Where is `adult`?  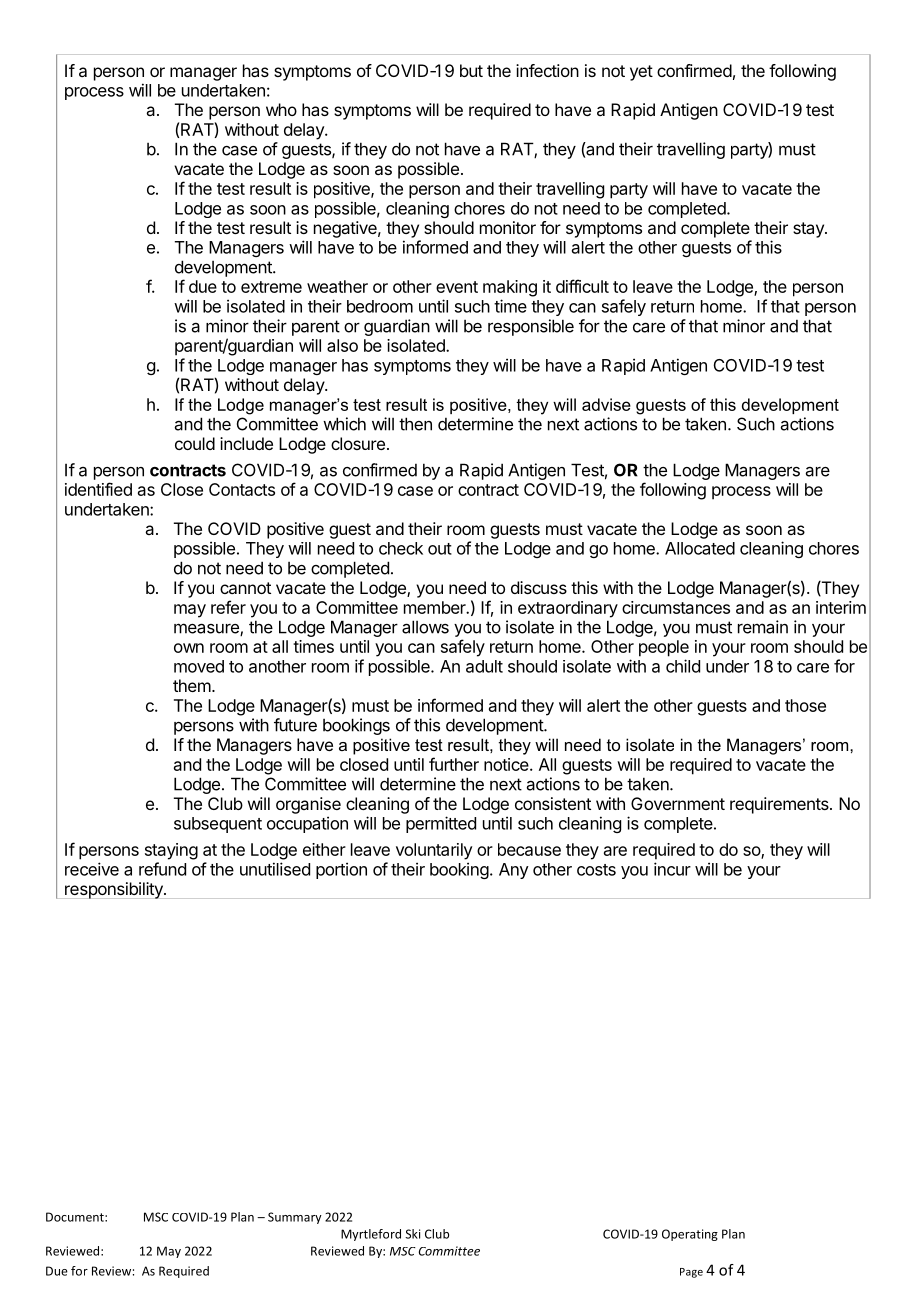
adult is located at coordinates (484, 666).
